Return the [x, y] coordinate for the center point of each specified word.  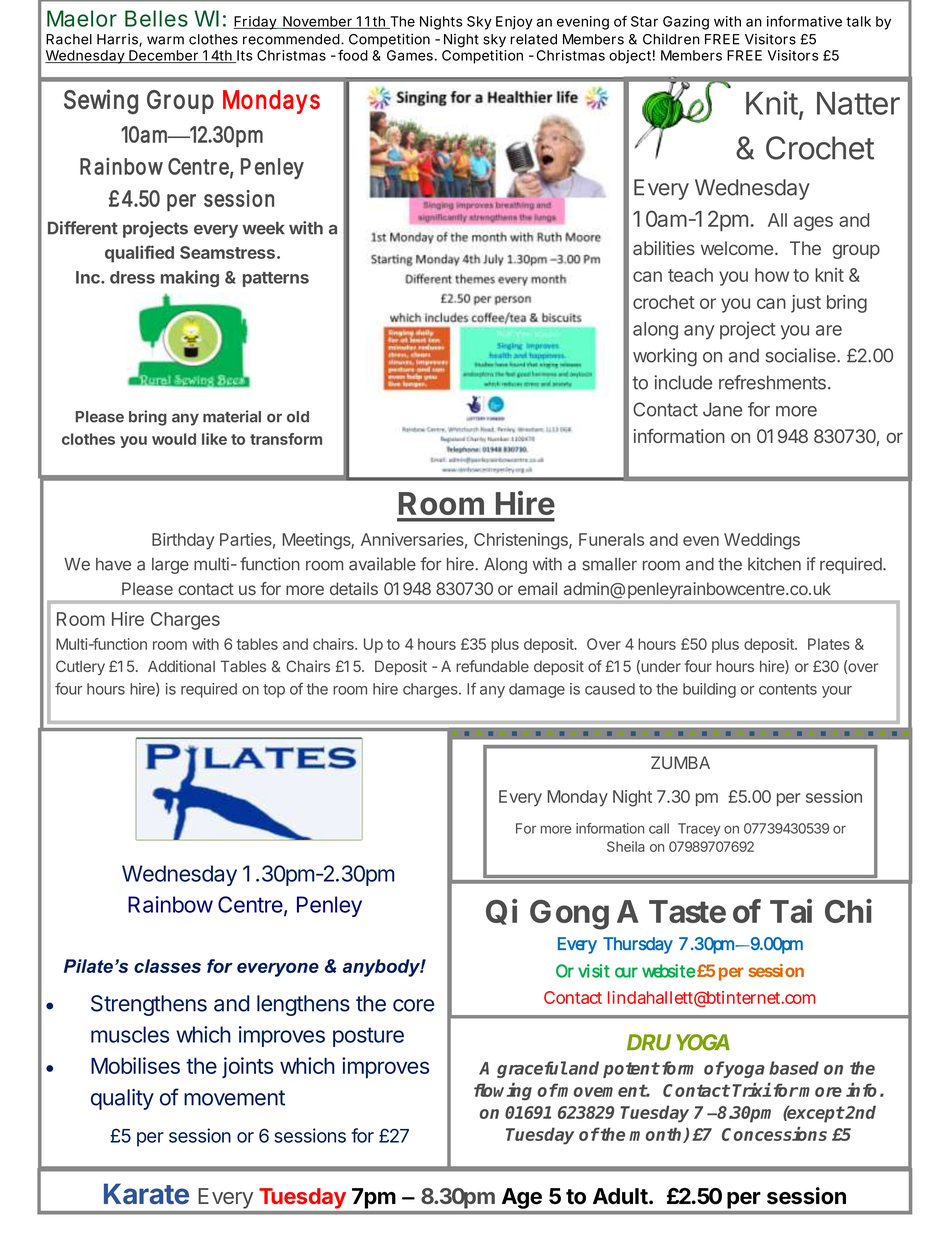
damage [537, 690]
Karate [146, 1193]
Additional [181, 666]
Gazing [686, 23]
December [164, 56]
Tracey [699, 830]
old [298, 417]
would [174, 439]
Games [411, 55]
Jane [722, 409]
